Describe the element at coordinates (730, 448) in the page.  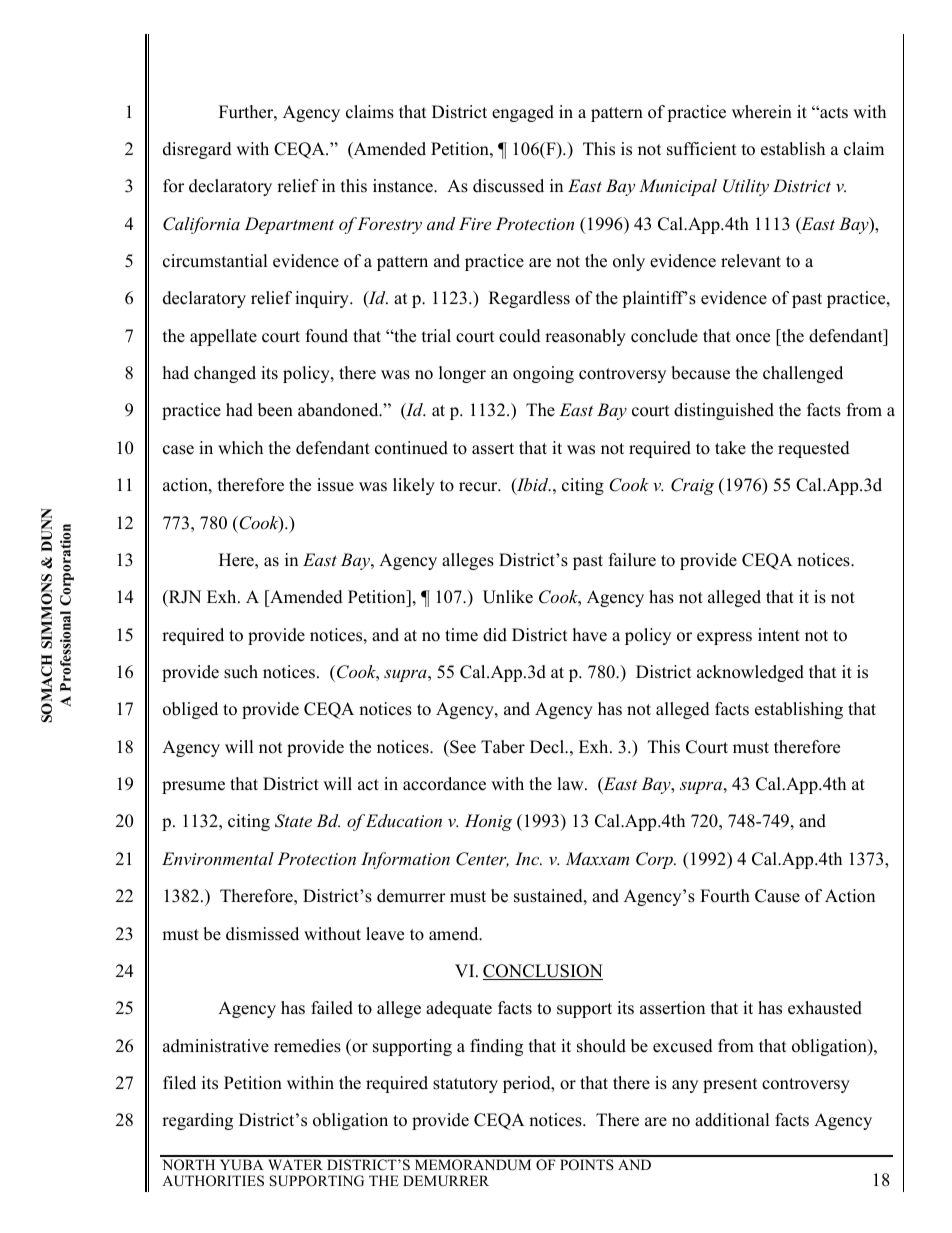
I see `take` at that location.
